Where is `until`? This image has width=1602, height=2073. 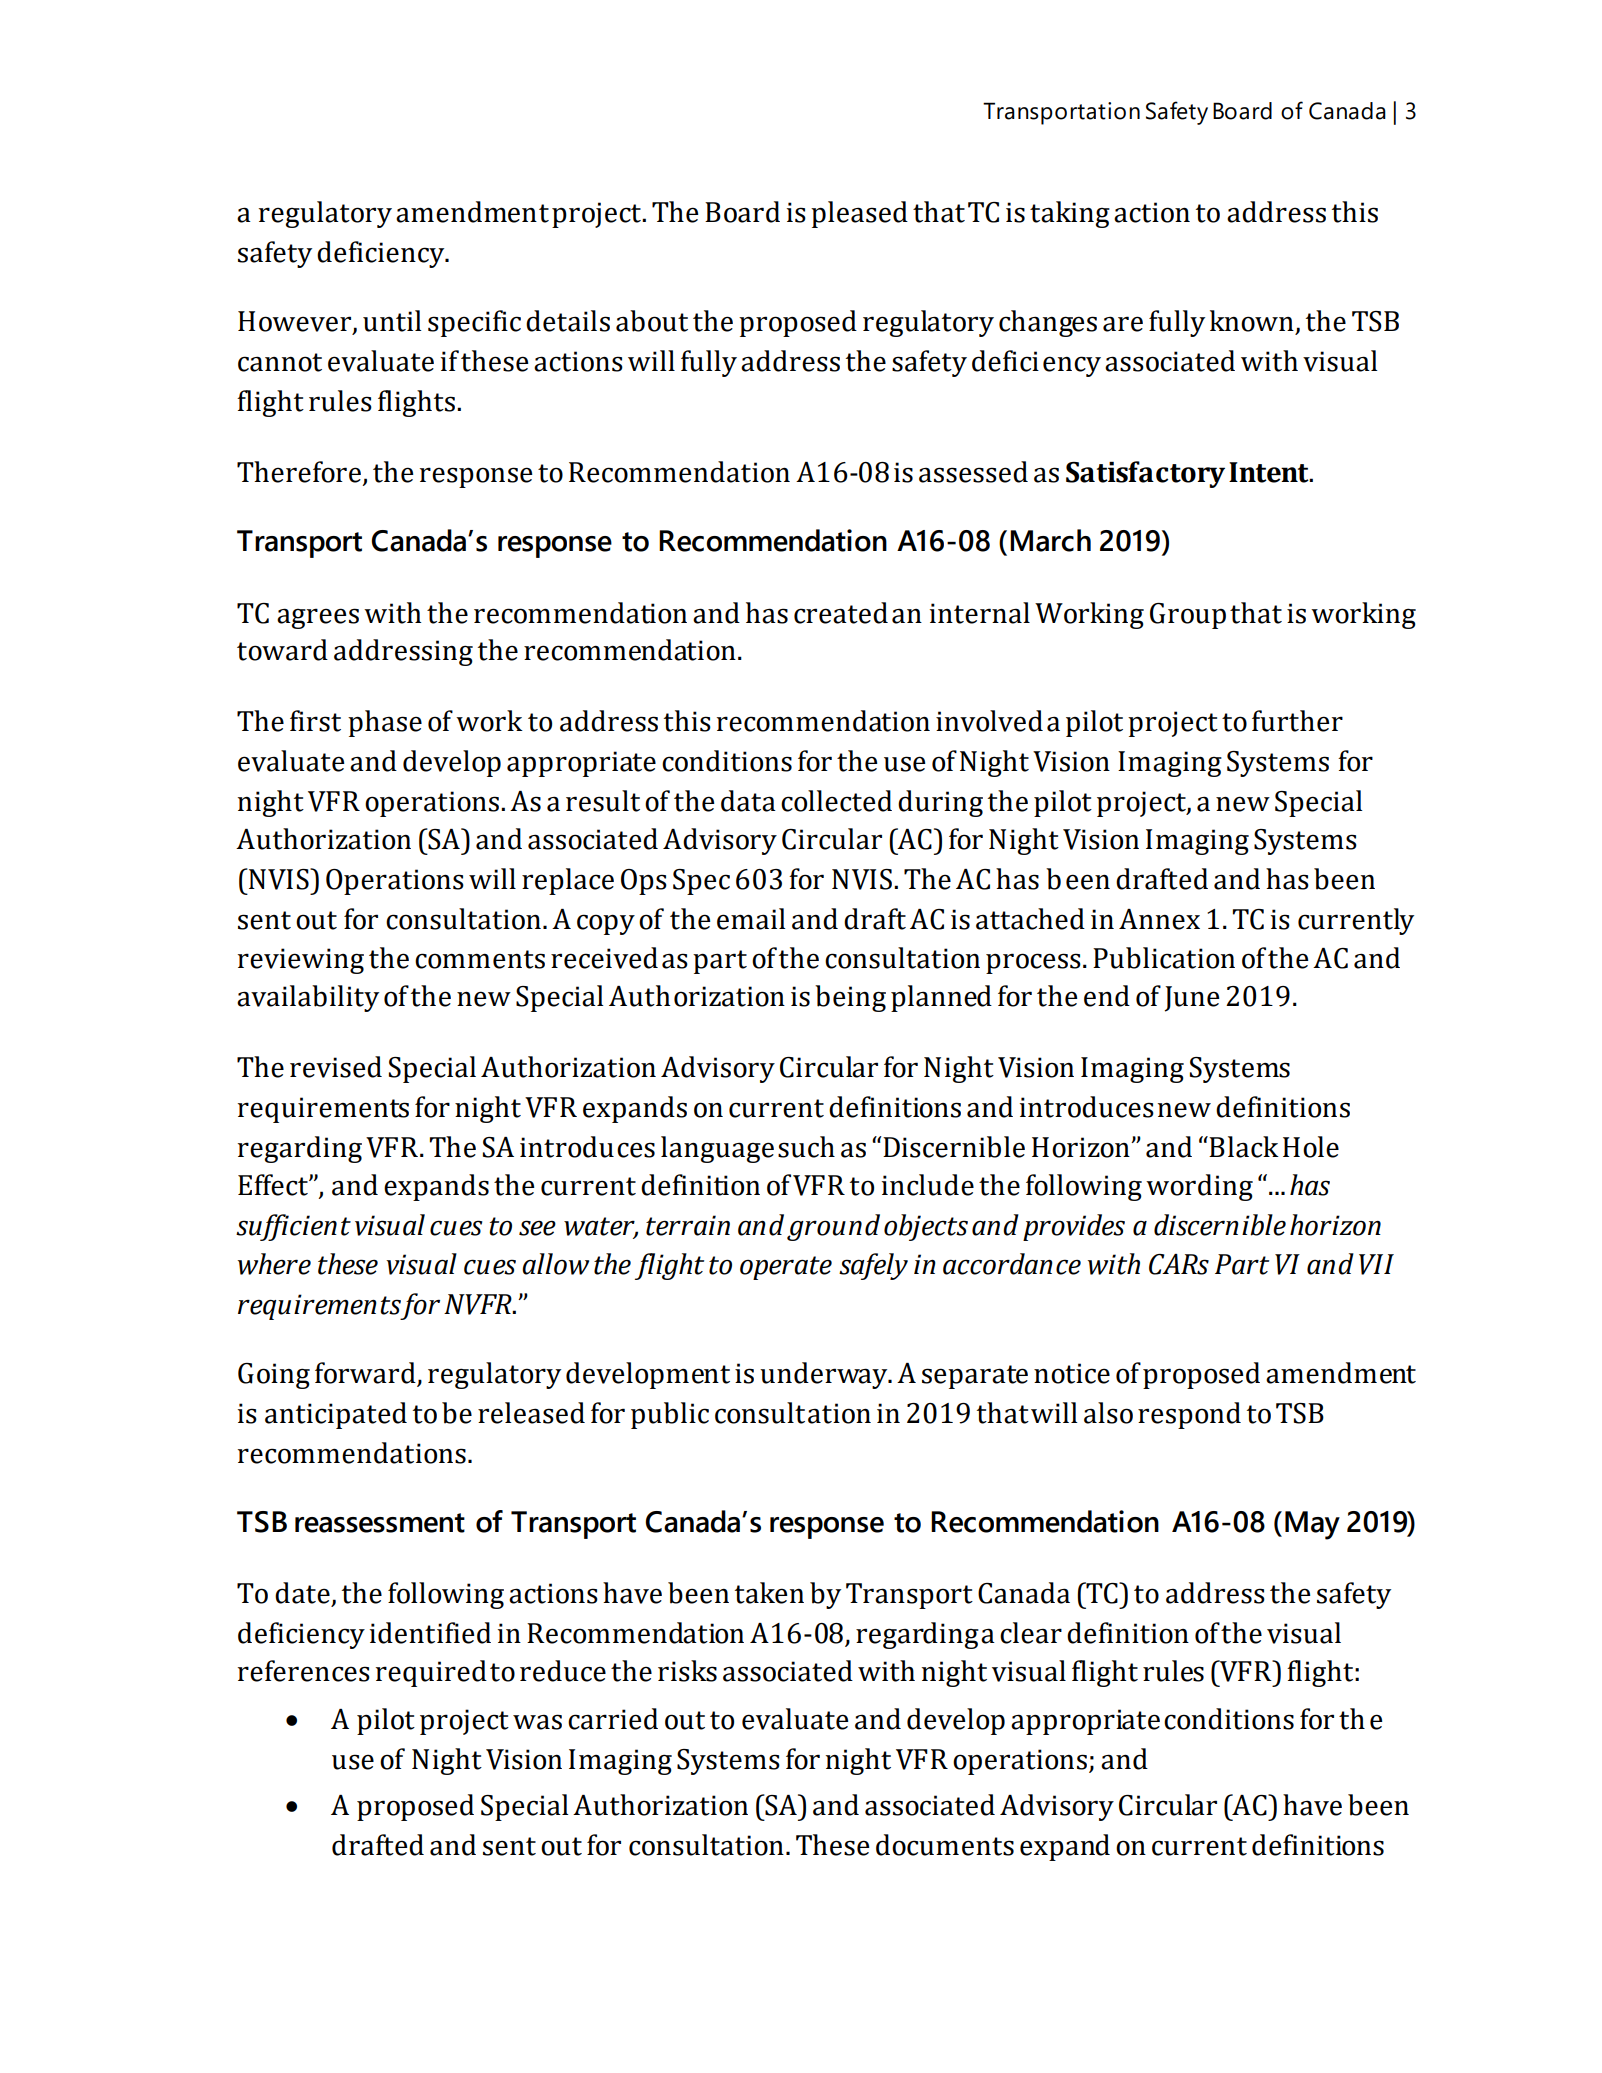
until is located at coordinates (392, 321).
